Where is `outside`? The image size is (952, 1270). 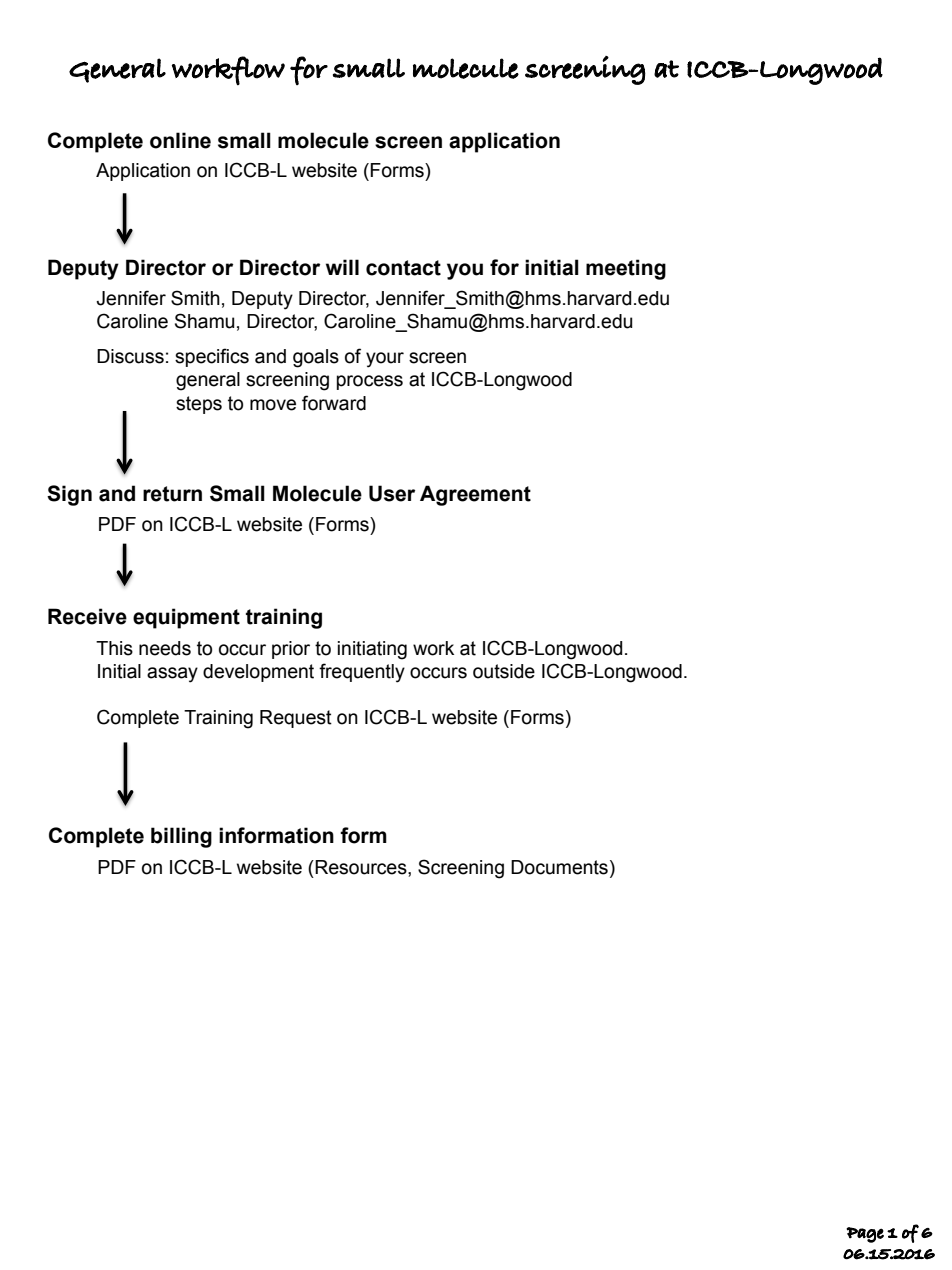
outside is located at coordinates (504, 671).
